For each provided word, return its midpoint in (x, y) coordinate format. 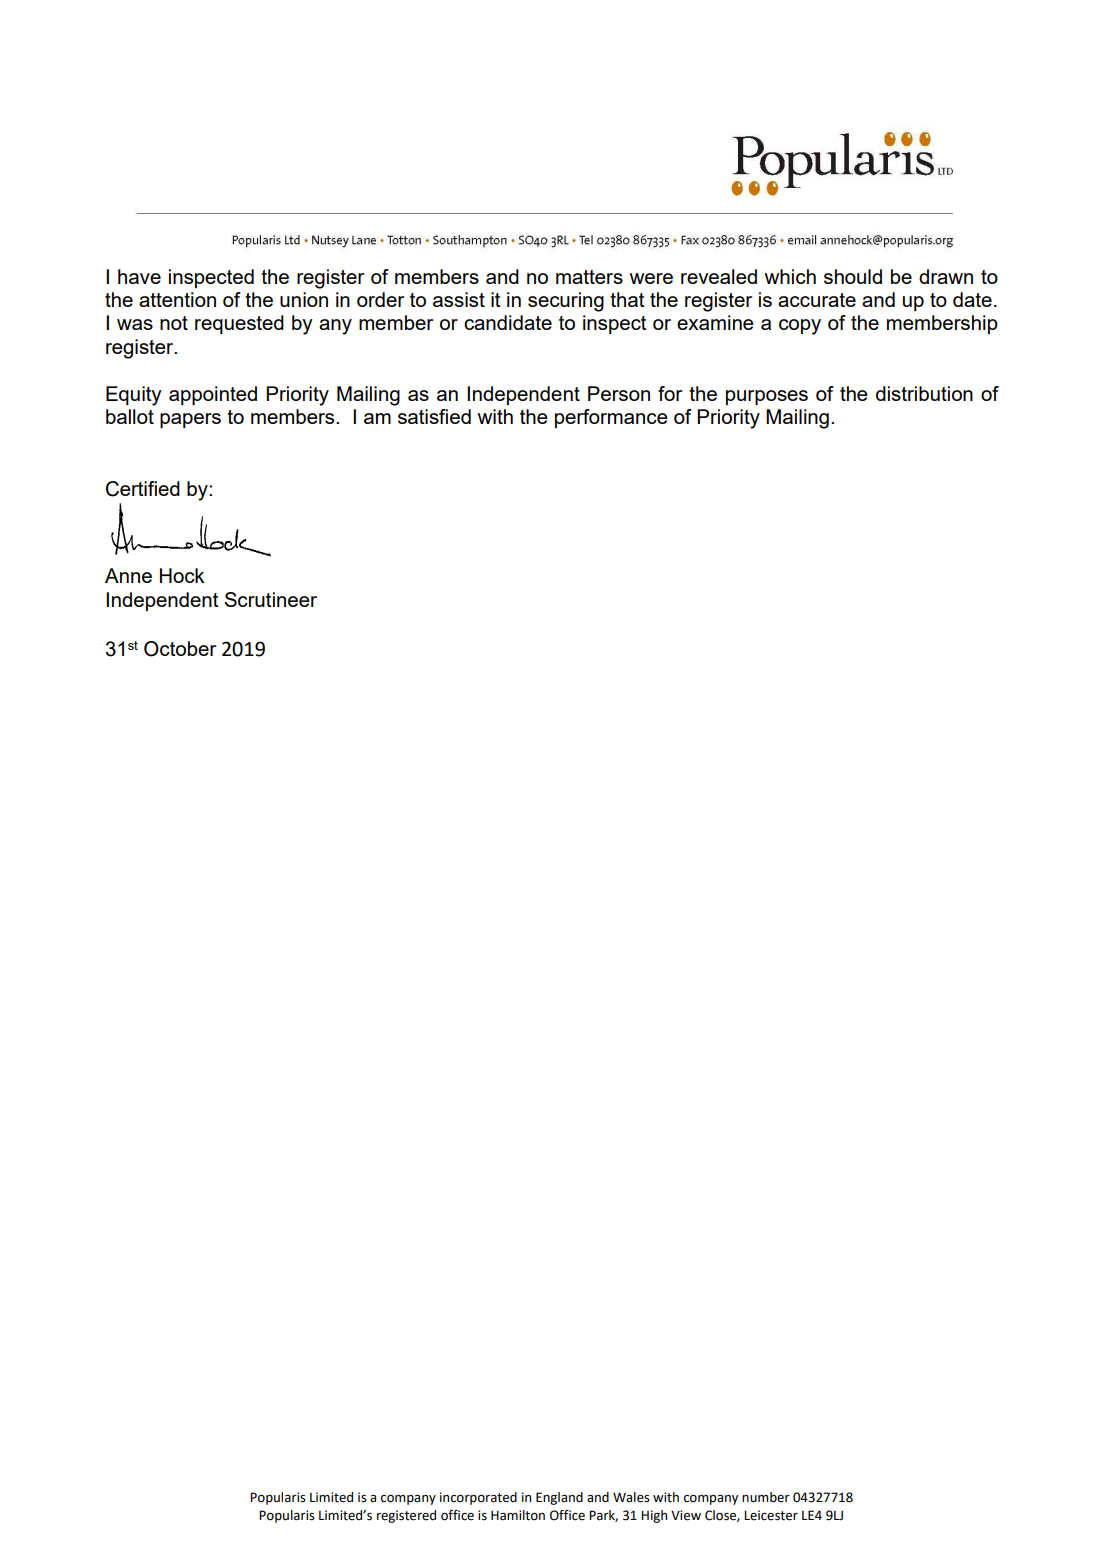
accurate (817, 300)
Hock (182, 575)
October (180, 649)
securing (566, 302)
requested (239, 324)
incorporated (478, 1498)
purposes (767, 397)
